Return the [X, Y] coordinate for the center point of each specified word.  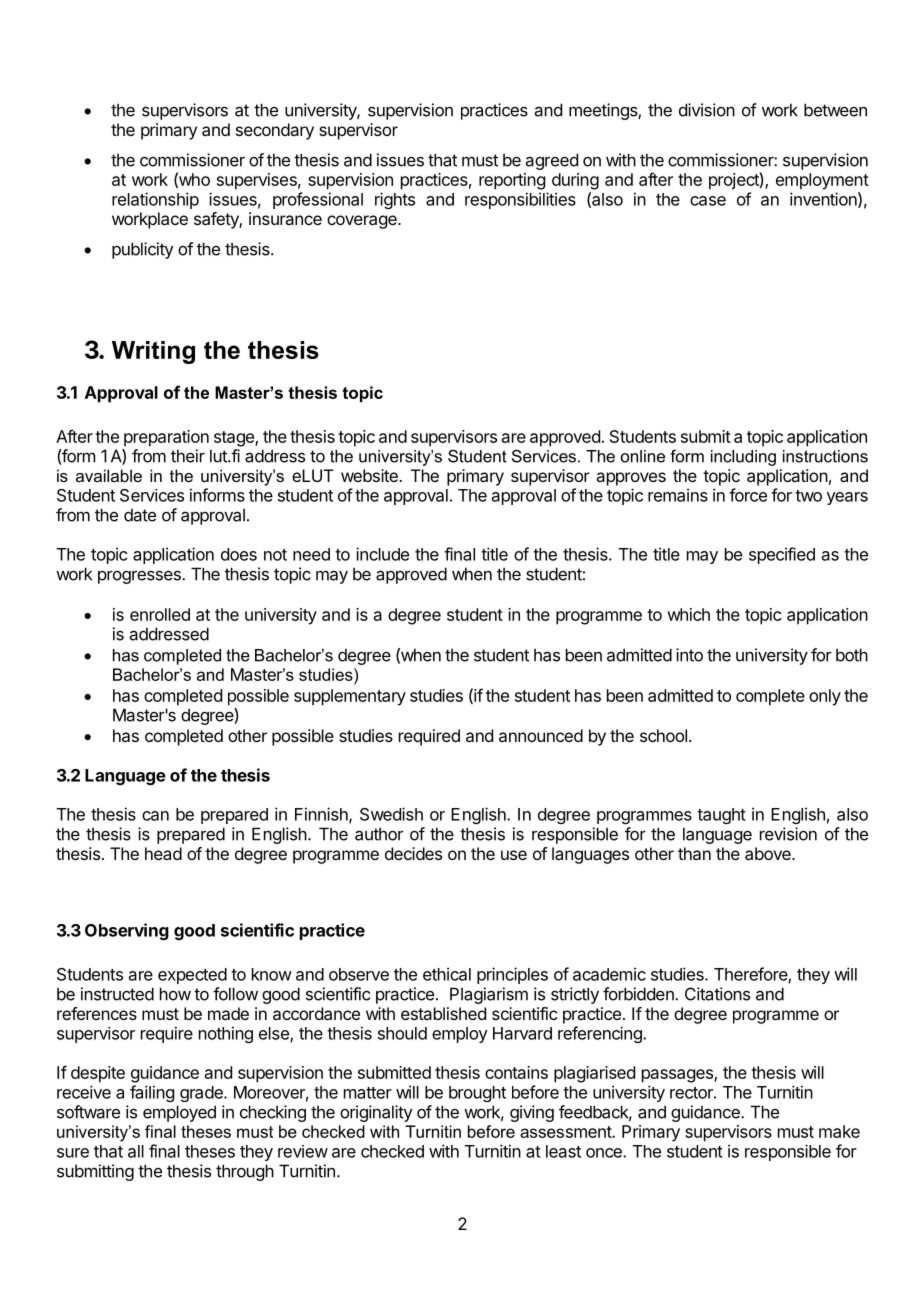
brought [477, 1094]
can [155, 816]
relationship [155, 200]
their [188, 456]
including [743, 458]
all [136, 1151]
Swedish [391, 814]
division [707, 110]
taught [721, 816]
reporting [512, 181]
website [370, 475]
